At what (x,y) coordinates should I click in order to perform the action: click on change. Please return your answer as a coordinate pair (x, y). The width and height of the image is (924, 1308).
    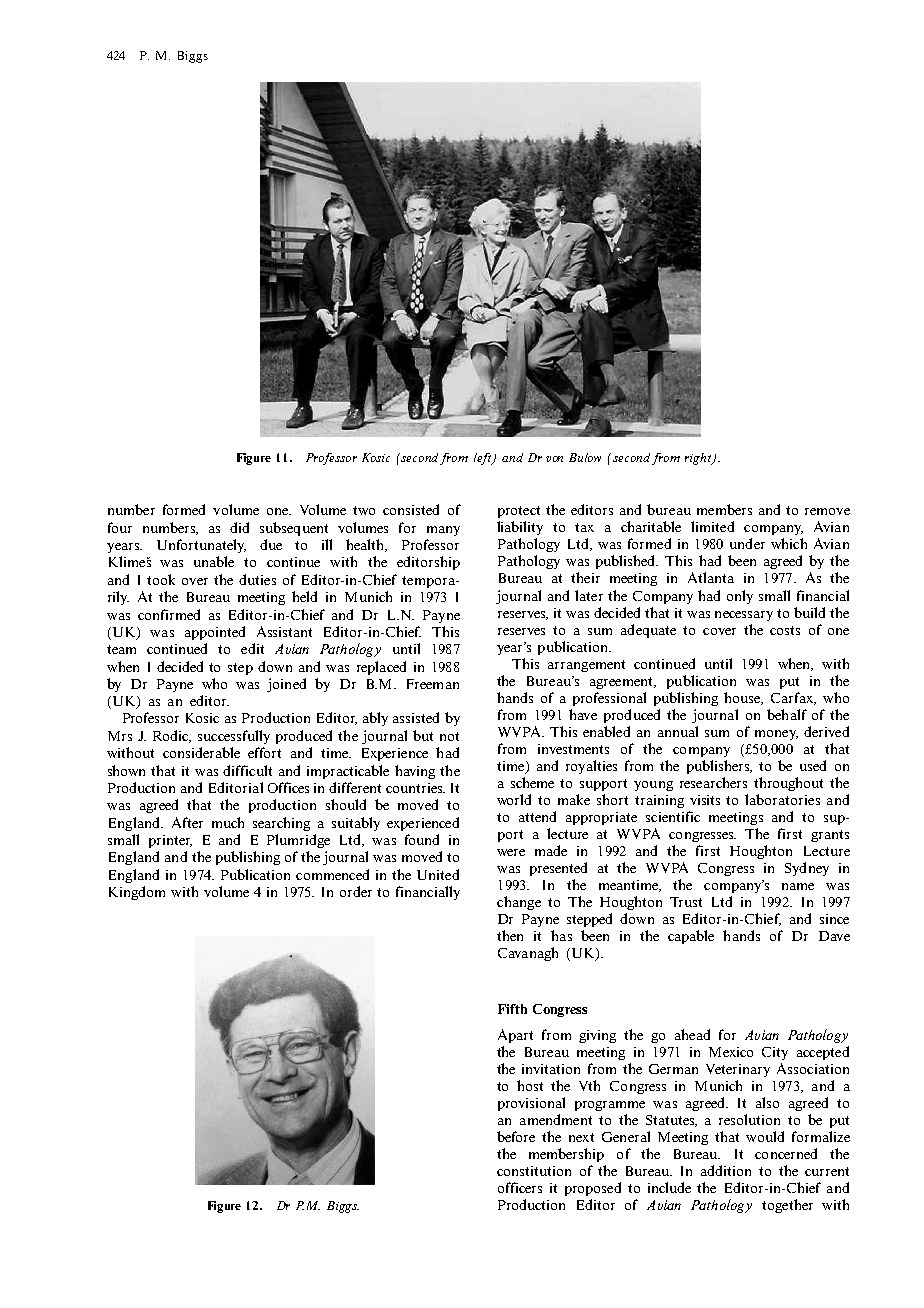
    Looking at the image, I should click on (519, 903).
